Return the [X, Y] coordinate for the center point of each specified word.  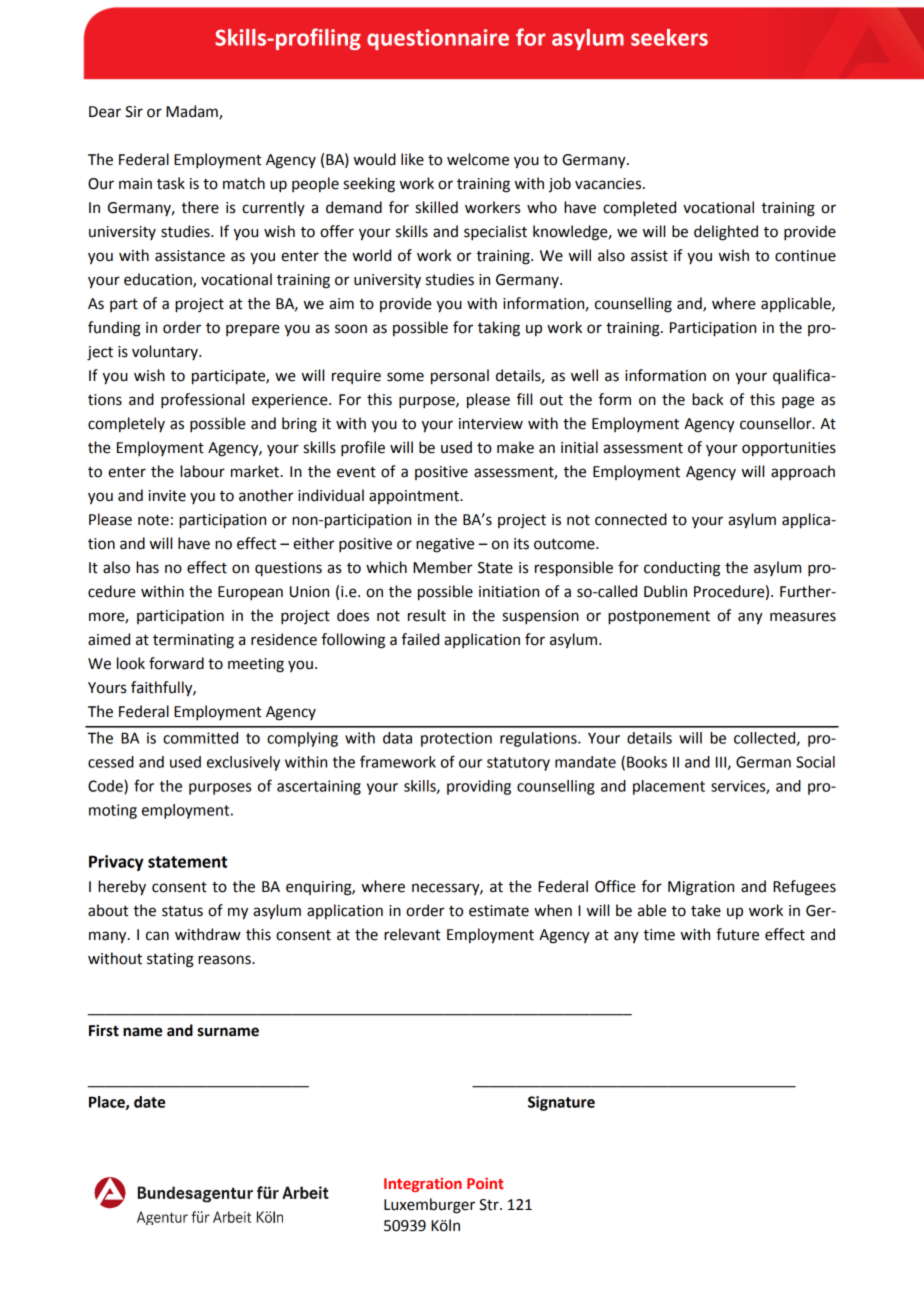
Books [647, 762]
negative [445, 545]
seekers [669, 37]
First [104, 1030]
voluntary [166, 352]
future [737, 934]
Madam [193, 112]
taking [499, 329]
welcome [478, 159]
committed [200, 738]
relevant [412, 934]
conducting [682, 569]
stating [170, 960]
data [397, 738]
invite [167, 496]
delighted [726, 233]
